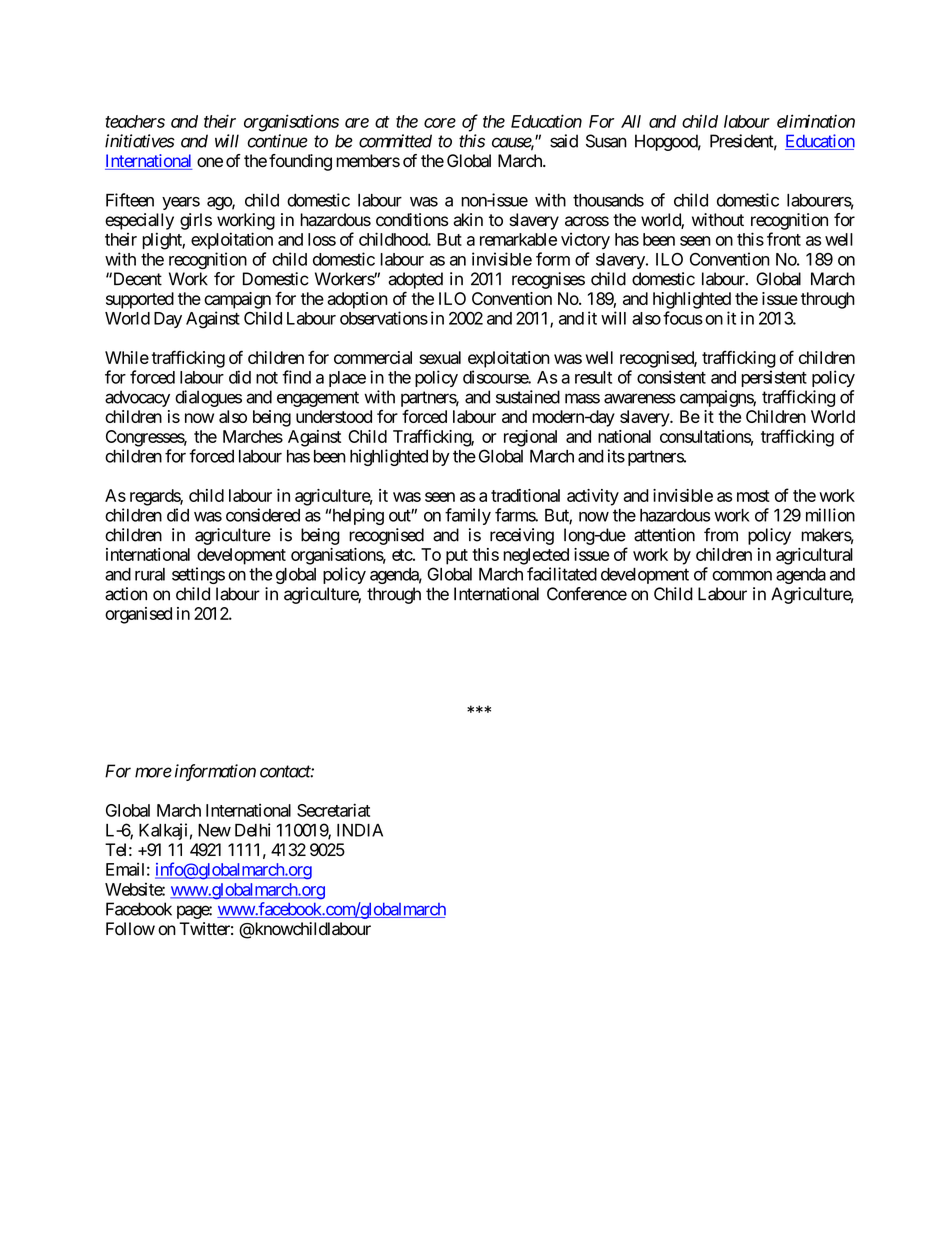  I want to click on agricultural, so click(814, 556).
